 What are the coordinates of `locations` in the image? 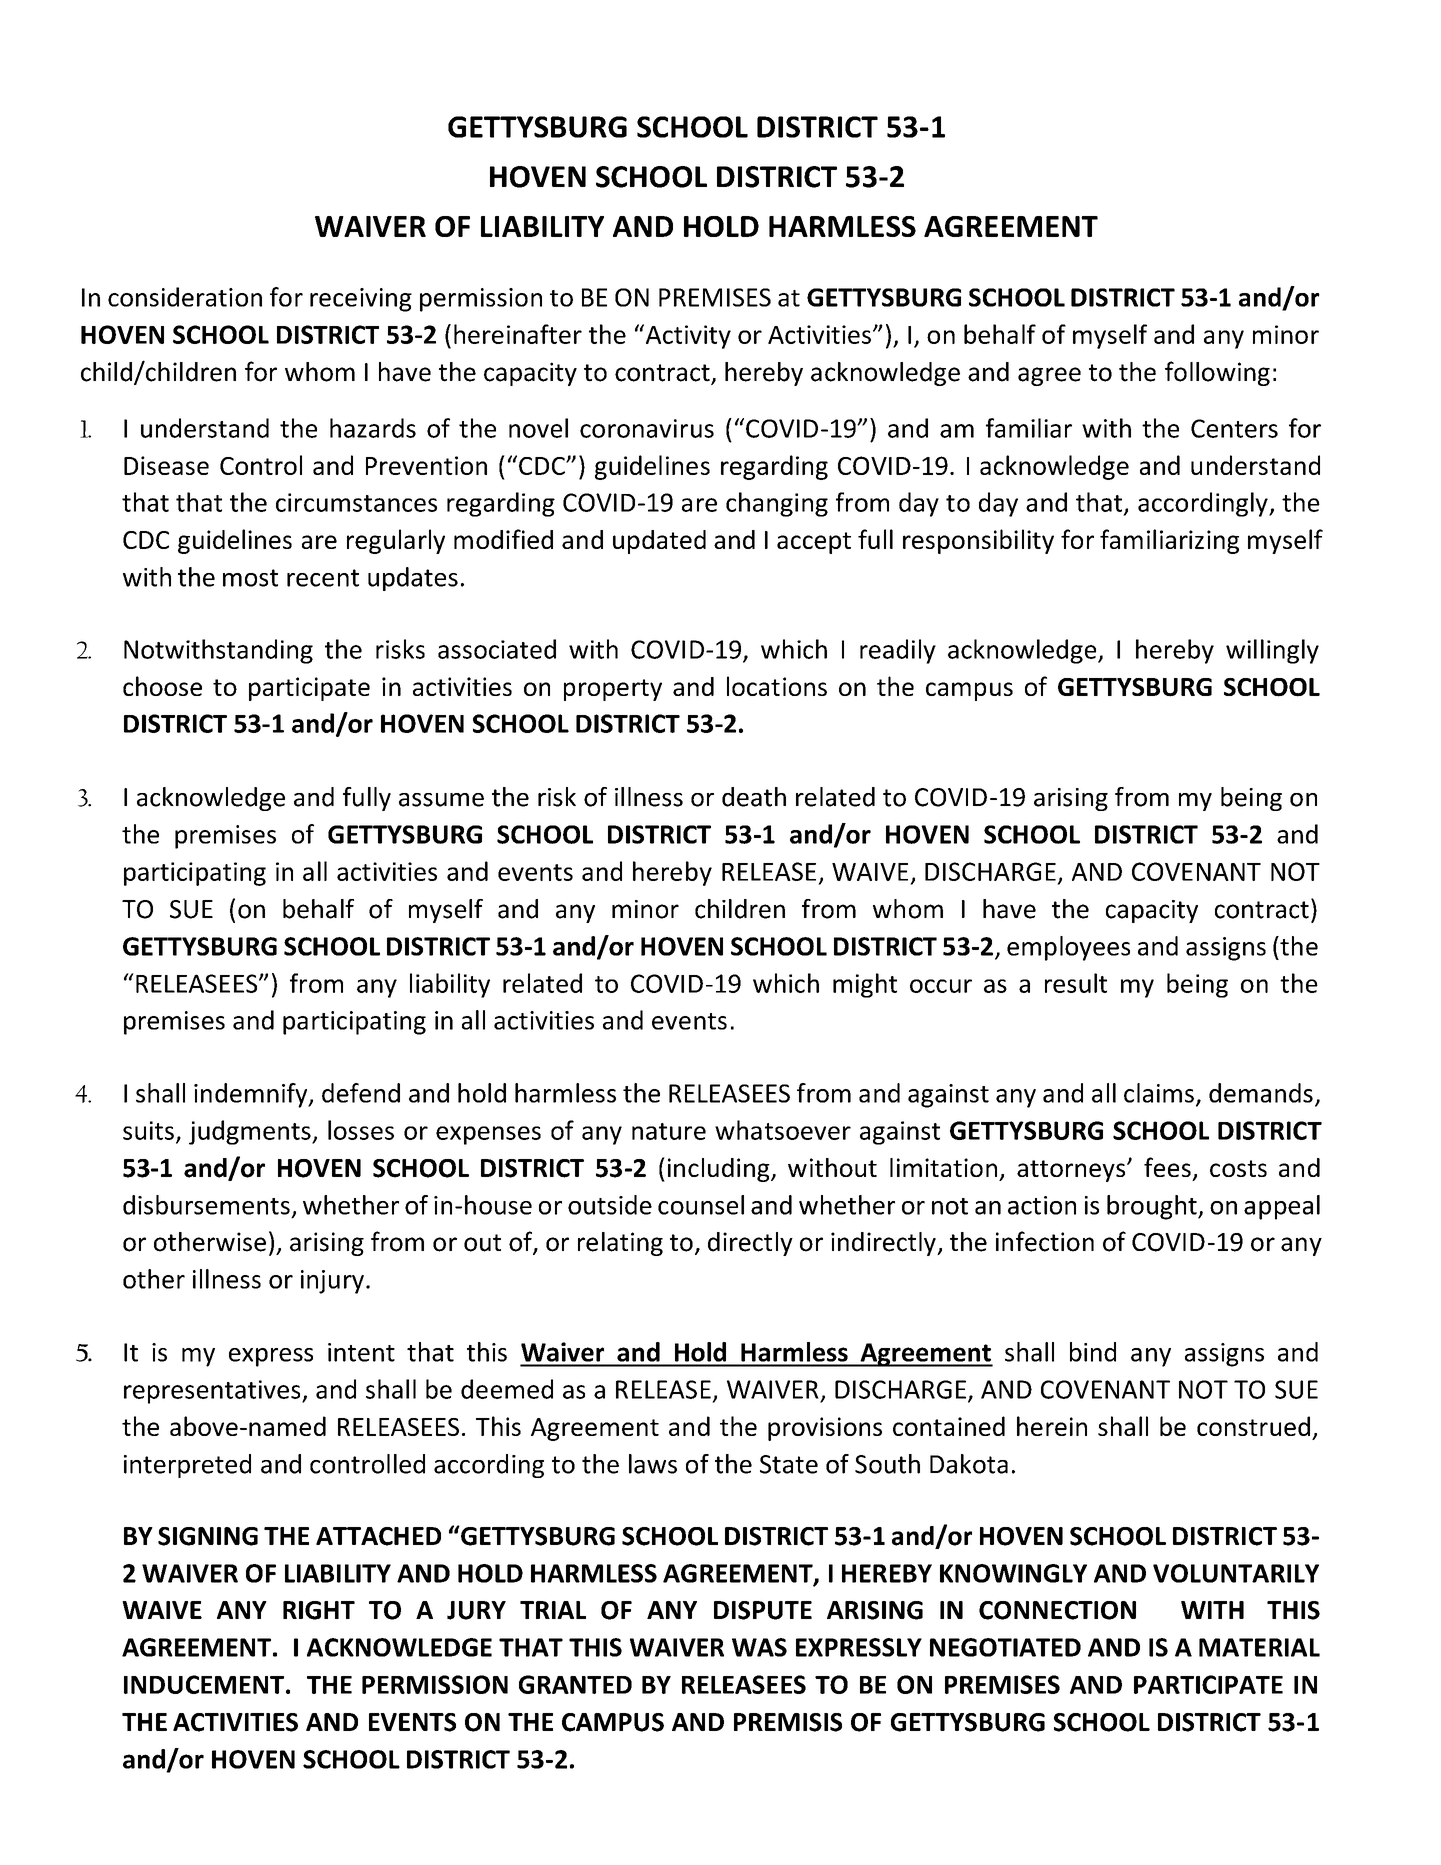 It's located at (777, 686).
